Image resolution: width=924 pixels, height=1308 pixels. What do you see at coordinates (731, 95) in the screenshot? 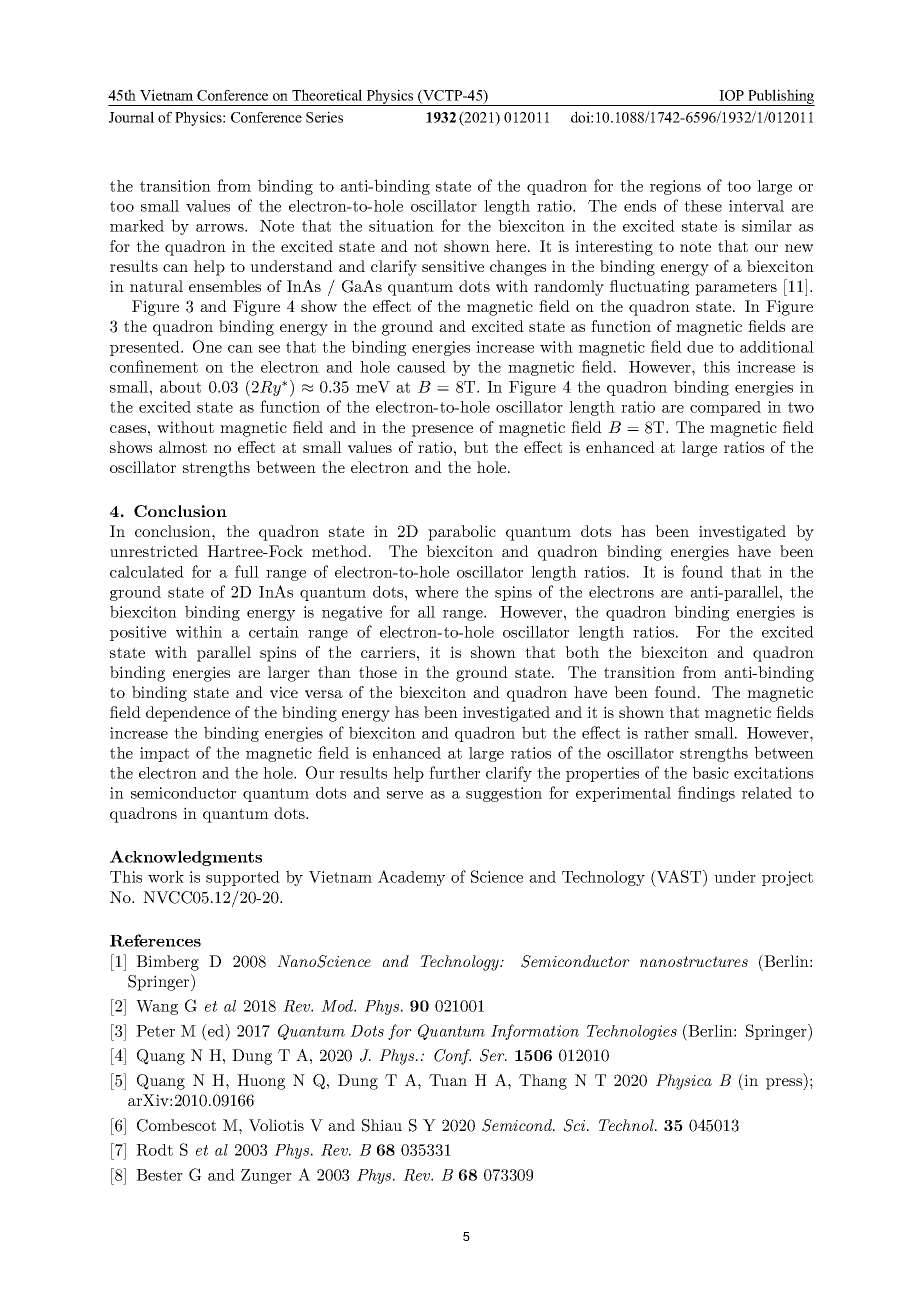
I see `IOP` at bounding box center [731, 95].
